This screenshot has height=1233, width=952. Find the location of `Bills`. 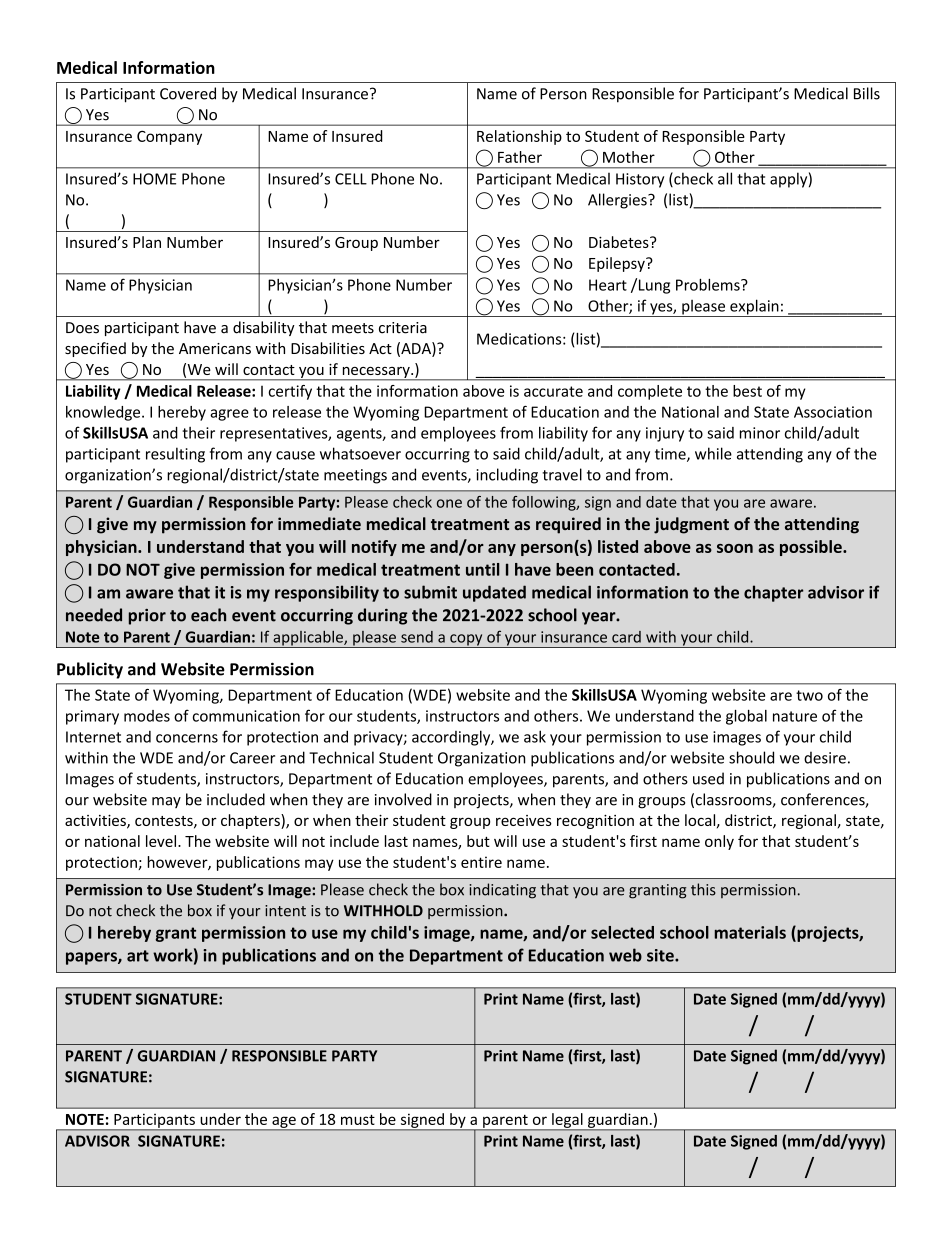

Bills is located at coordinates (867, 93).
